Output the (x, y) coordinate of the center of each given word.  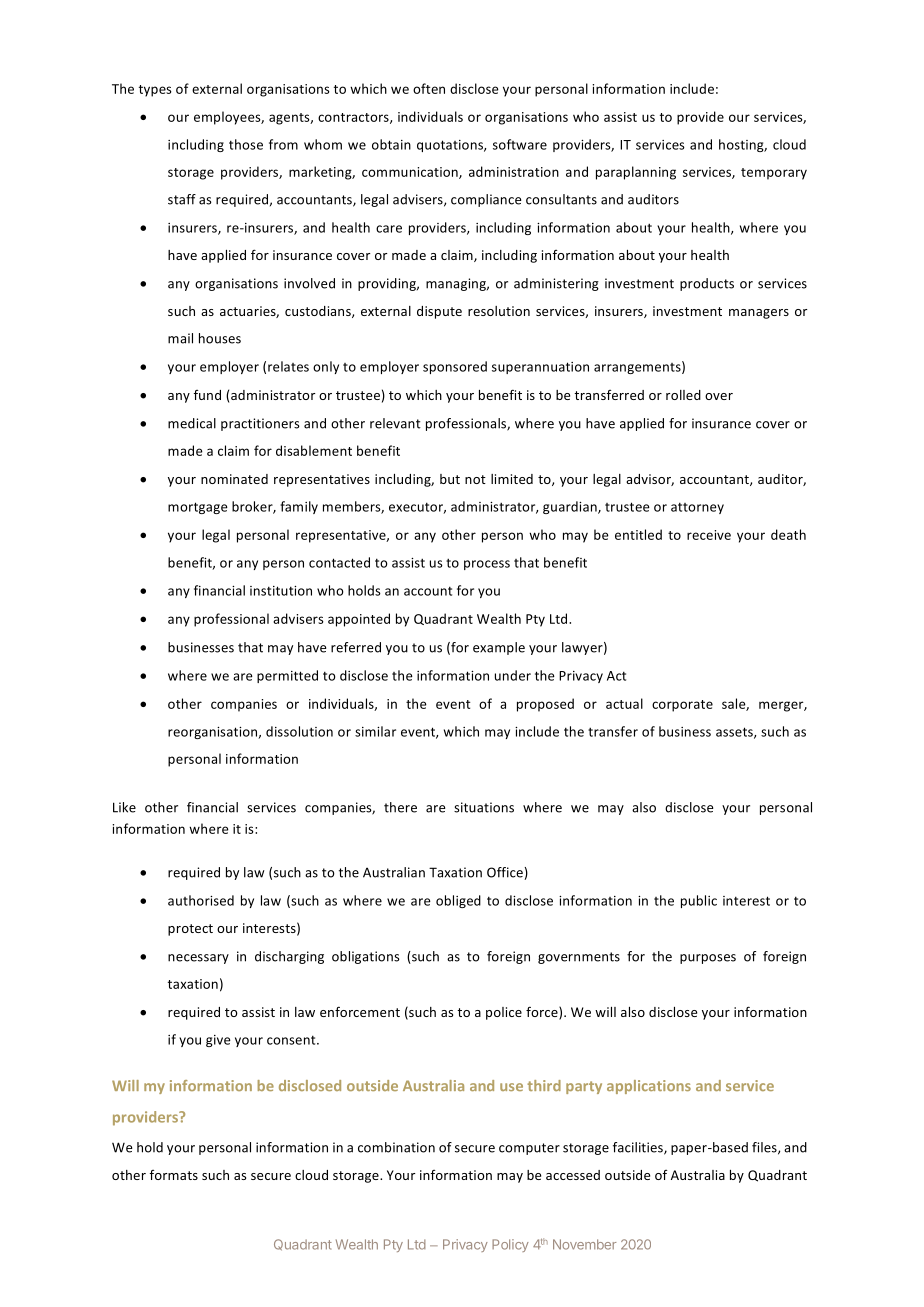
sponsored (455, 367)
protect (190, 930)
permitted (287, 676)
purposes (708, 959)
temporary (774, 174)
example (499, 648)
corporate (682, 706)
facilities (639, 1148)
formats (174, 1175)
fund (207, 395)
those (246, 144)
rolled (683, 395)
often (429, 88)
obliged (458, 901)
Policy (510, 1245)
